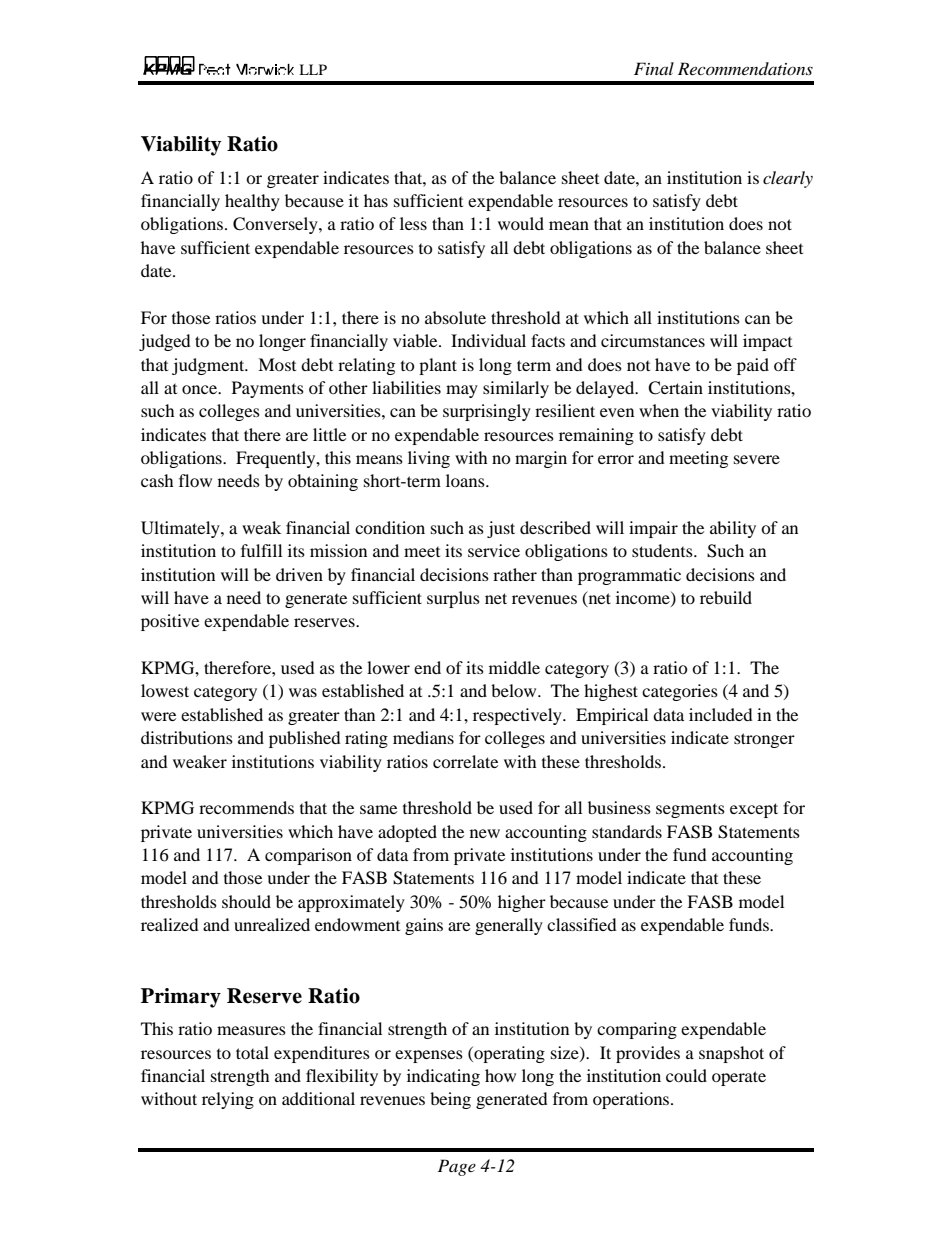 The height and width of the screenshot is (1233, 952). I want to click on rebuild, so click(726, 597).
